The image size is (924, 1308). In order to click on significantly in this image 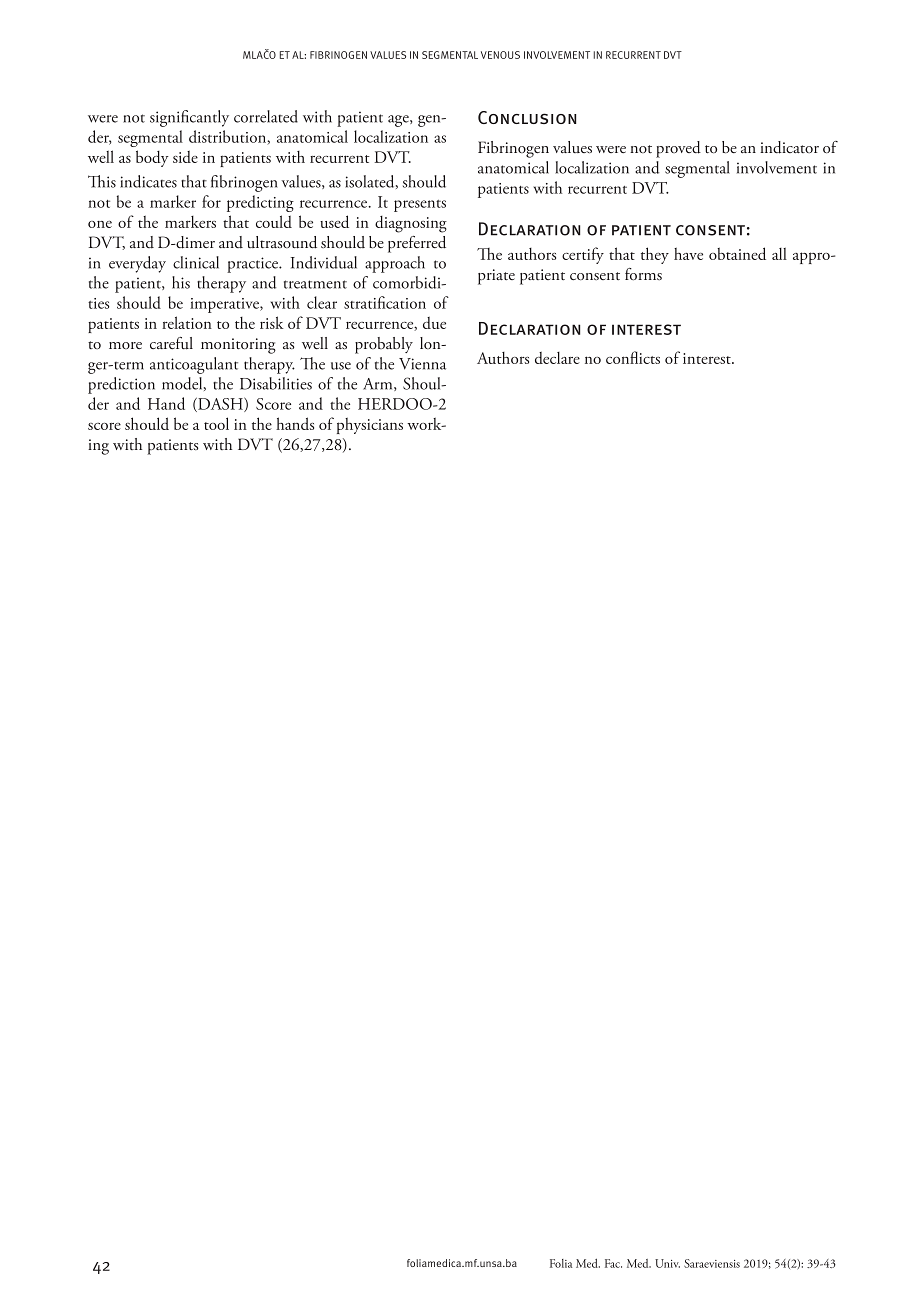, I will do `click(189, 118)`.
